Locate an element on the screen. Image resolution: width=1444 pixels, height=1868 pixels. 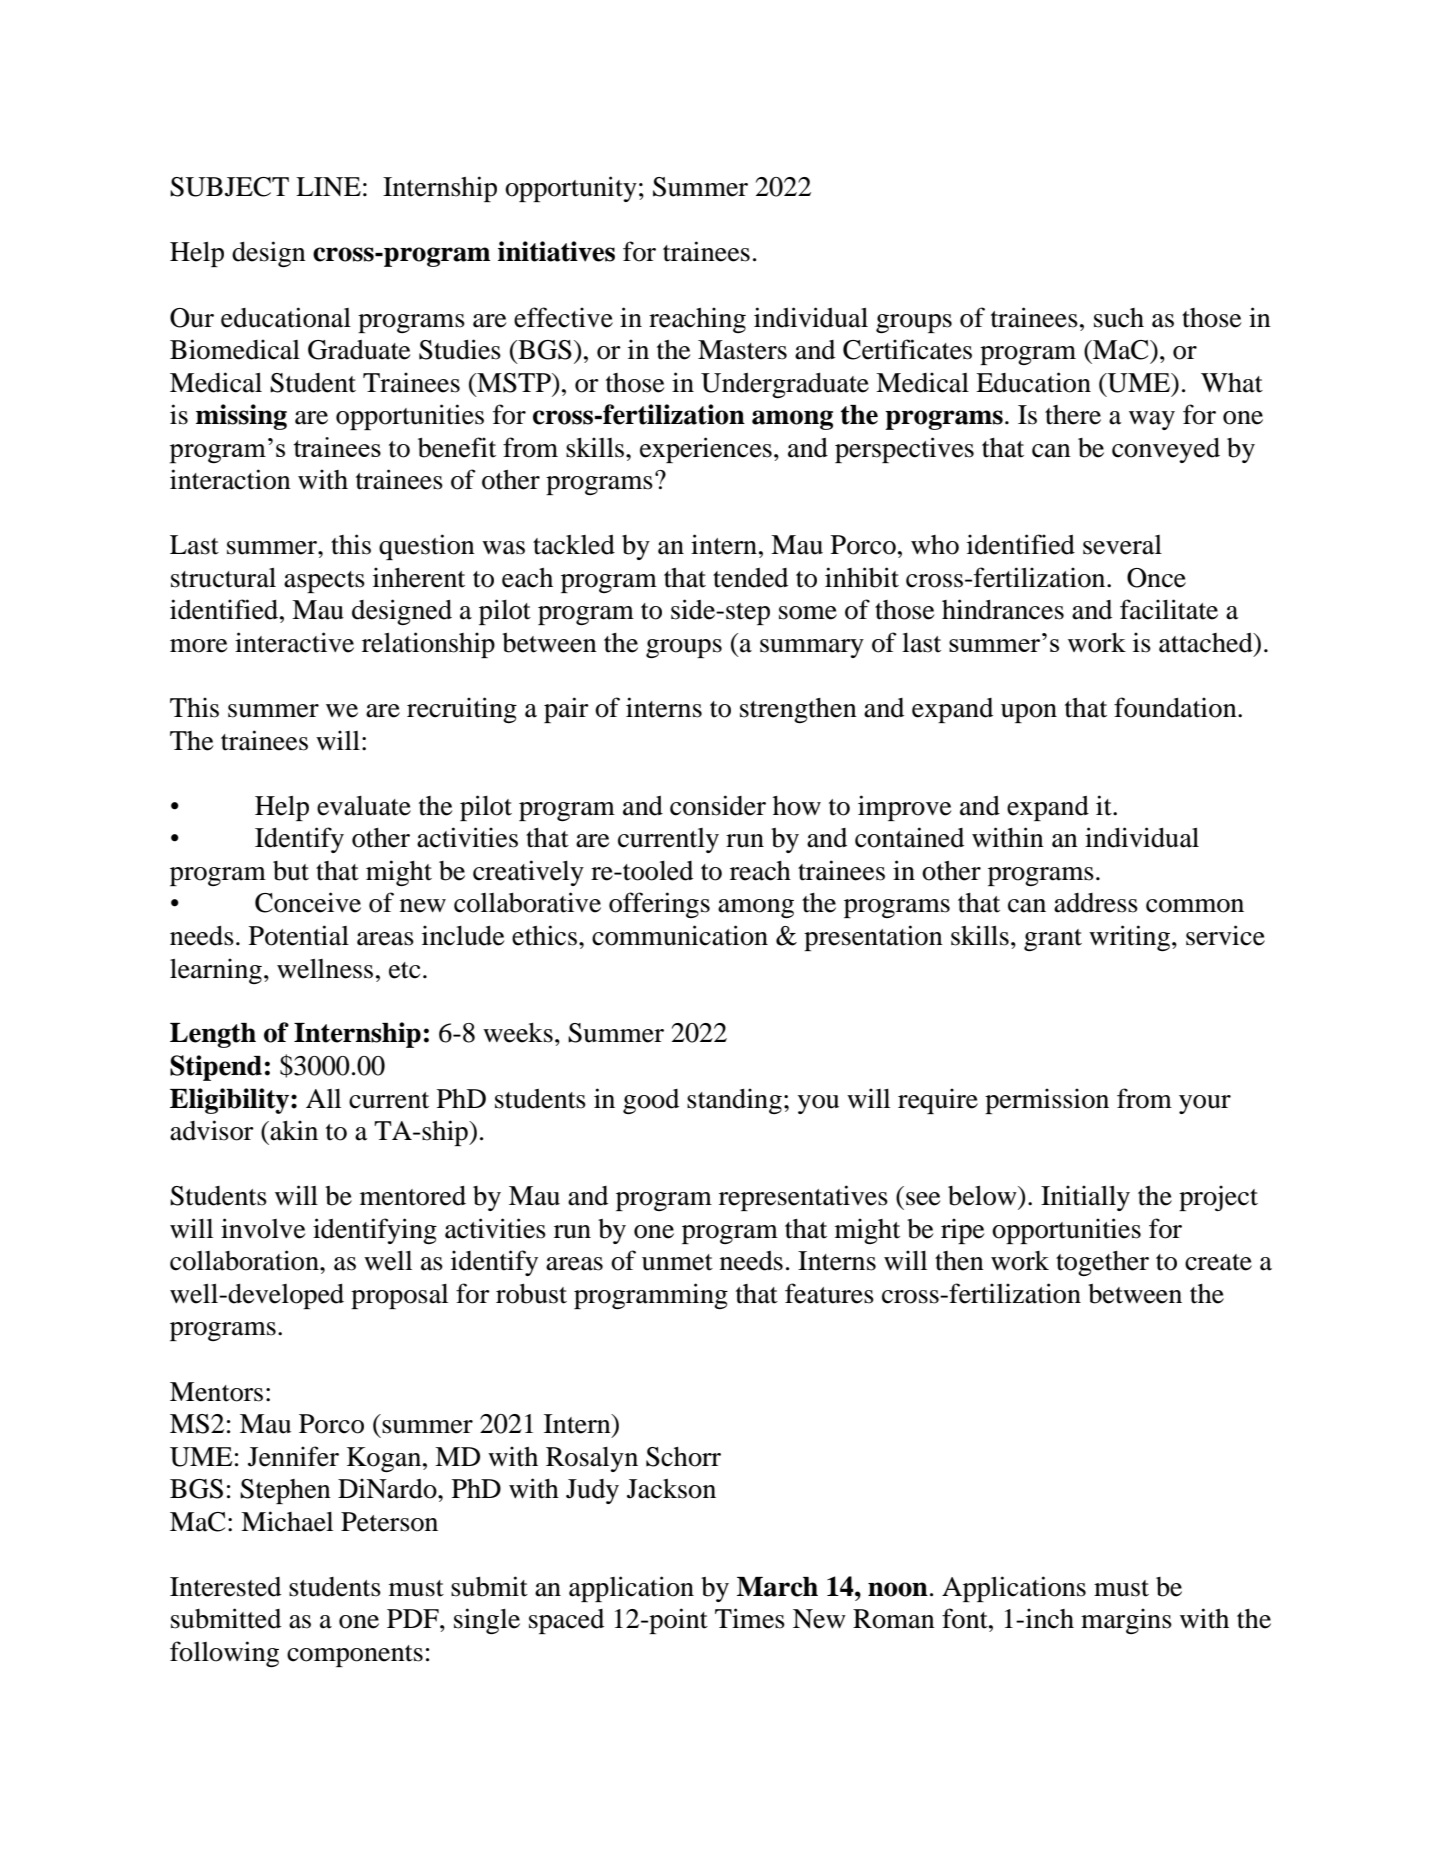
margins is located at coordinates (1126, 1621).
